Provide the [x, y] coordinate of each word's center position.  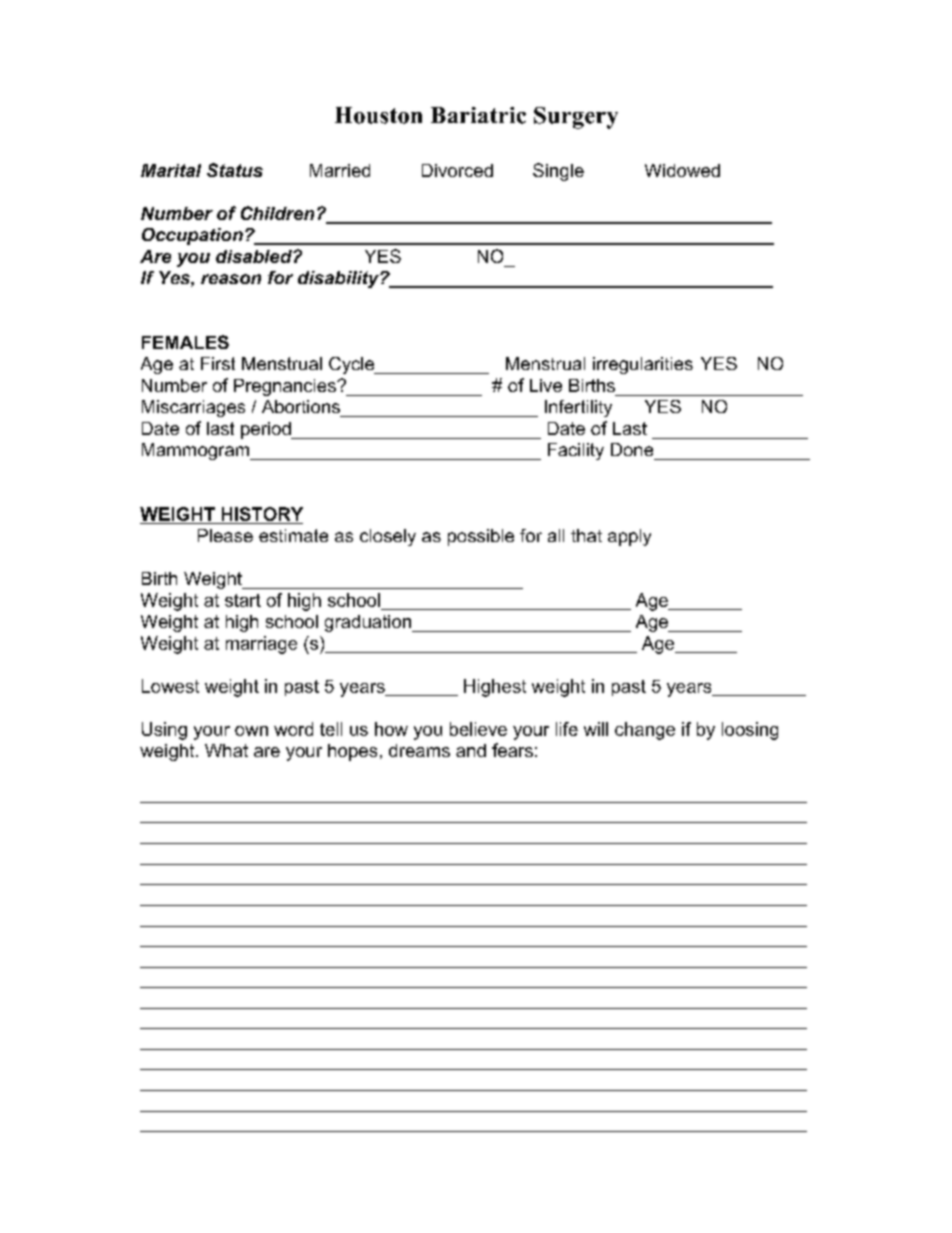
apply [629, 537]
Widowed [682, 170]
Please [225, 535]
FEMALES [185, 342]
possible [481, 537]
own [251, 731]
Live [546, 385]
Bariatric [478, 115]
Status [235, 170]
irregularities [643, 365]
